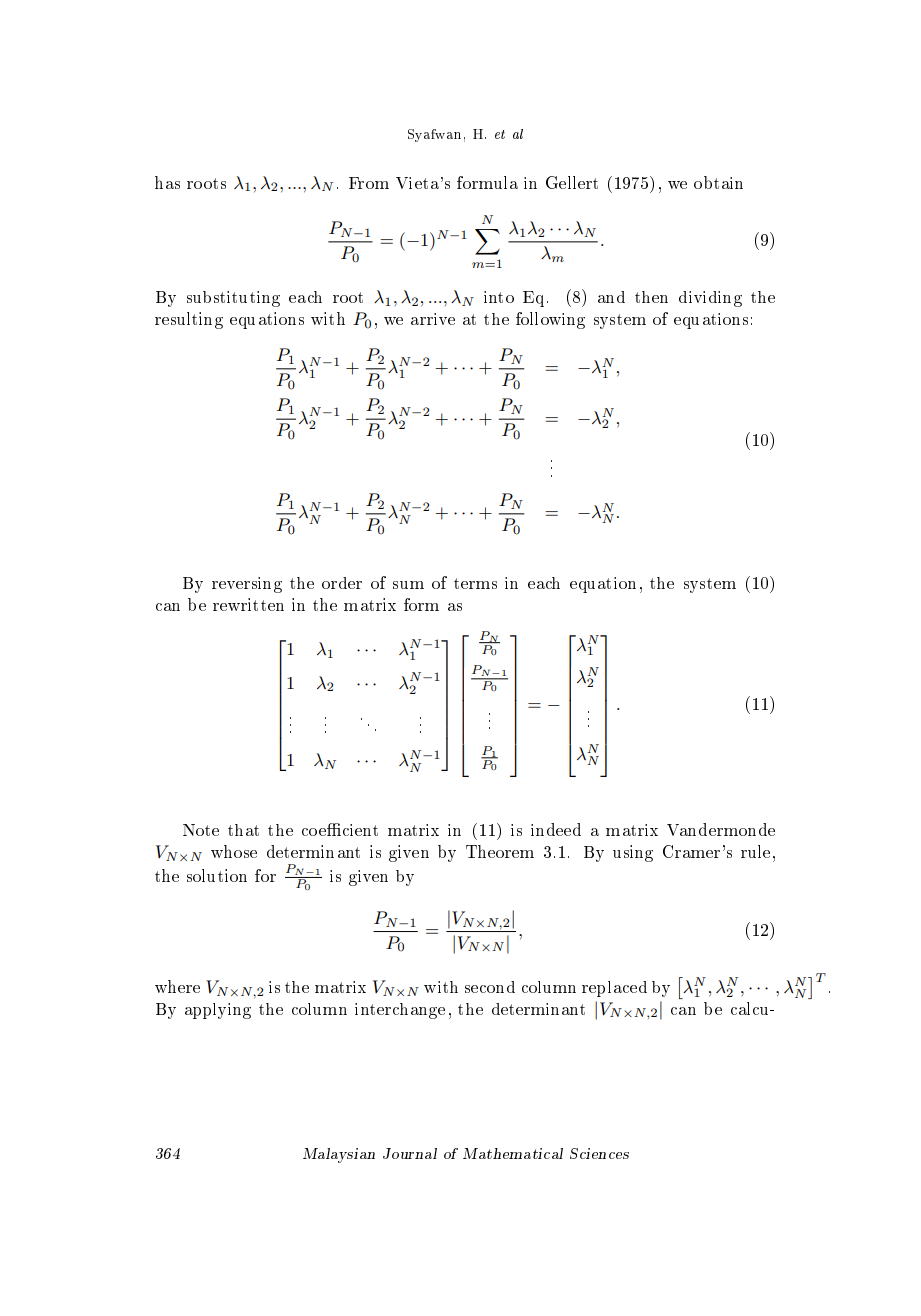 Image resolution: width=921 pixels, height=1316 pixels. Describe the element at coordinates (718, 182) in the document. I see `obtain` at that location.
